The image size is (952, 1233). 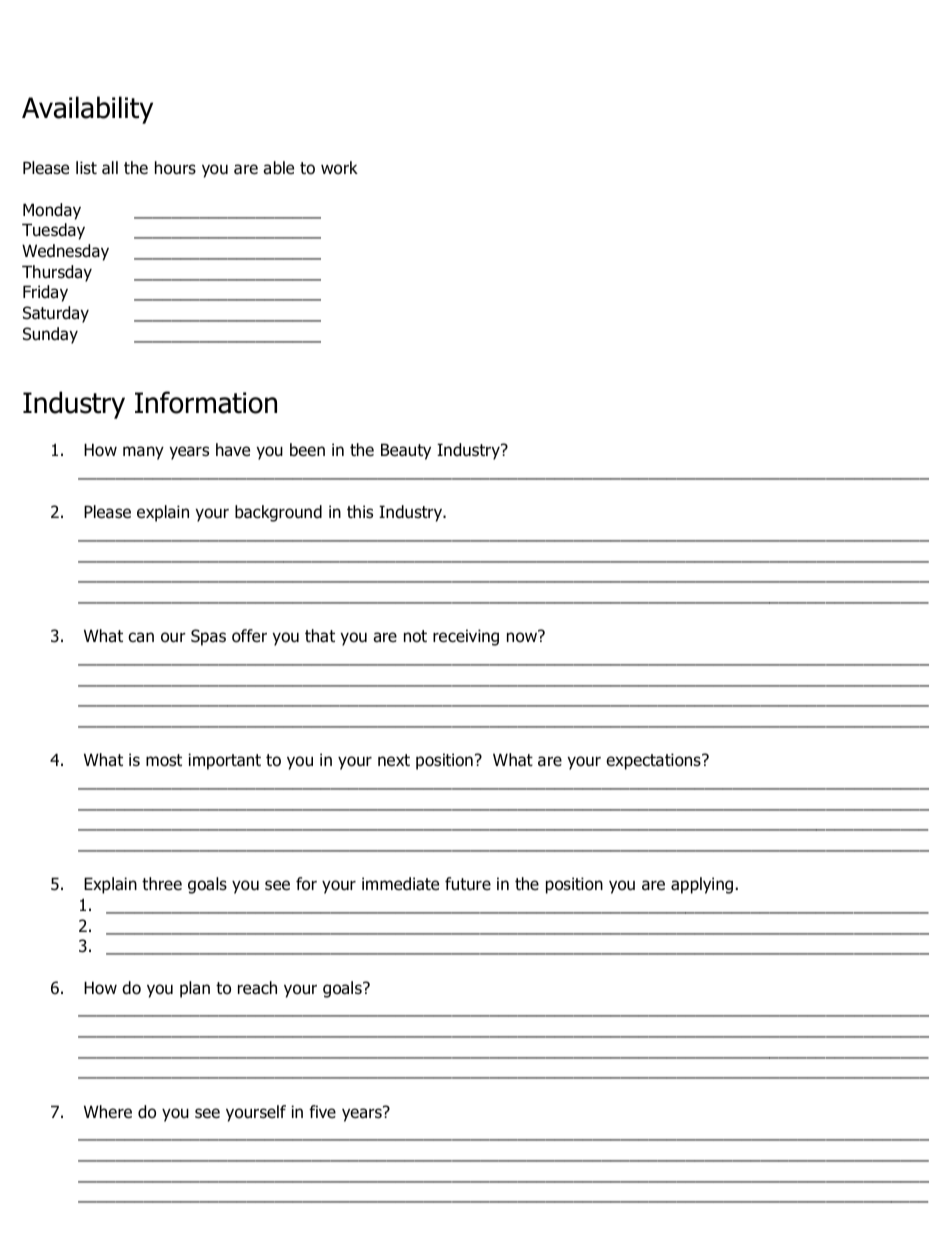 I want to click on applying, so click(x=702, y=885).
